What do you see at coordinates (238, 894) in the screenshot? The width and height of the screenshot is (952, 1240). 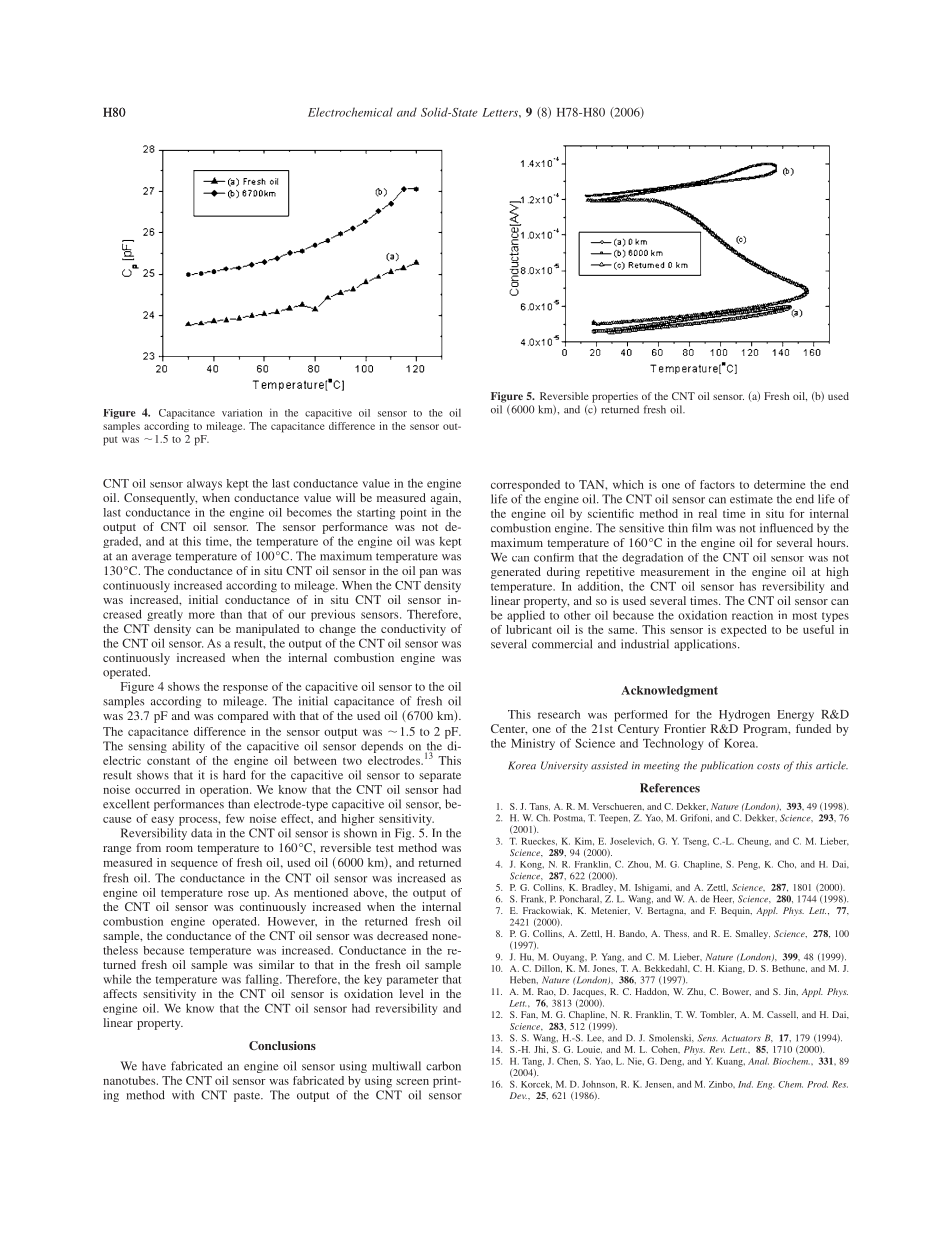 I see `rose` at bounding box center [238, 894].
